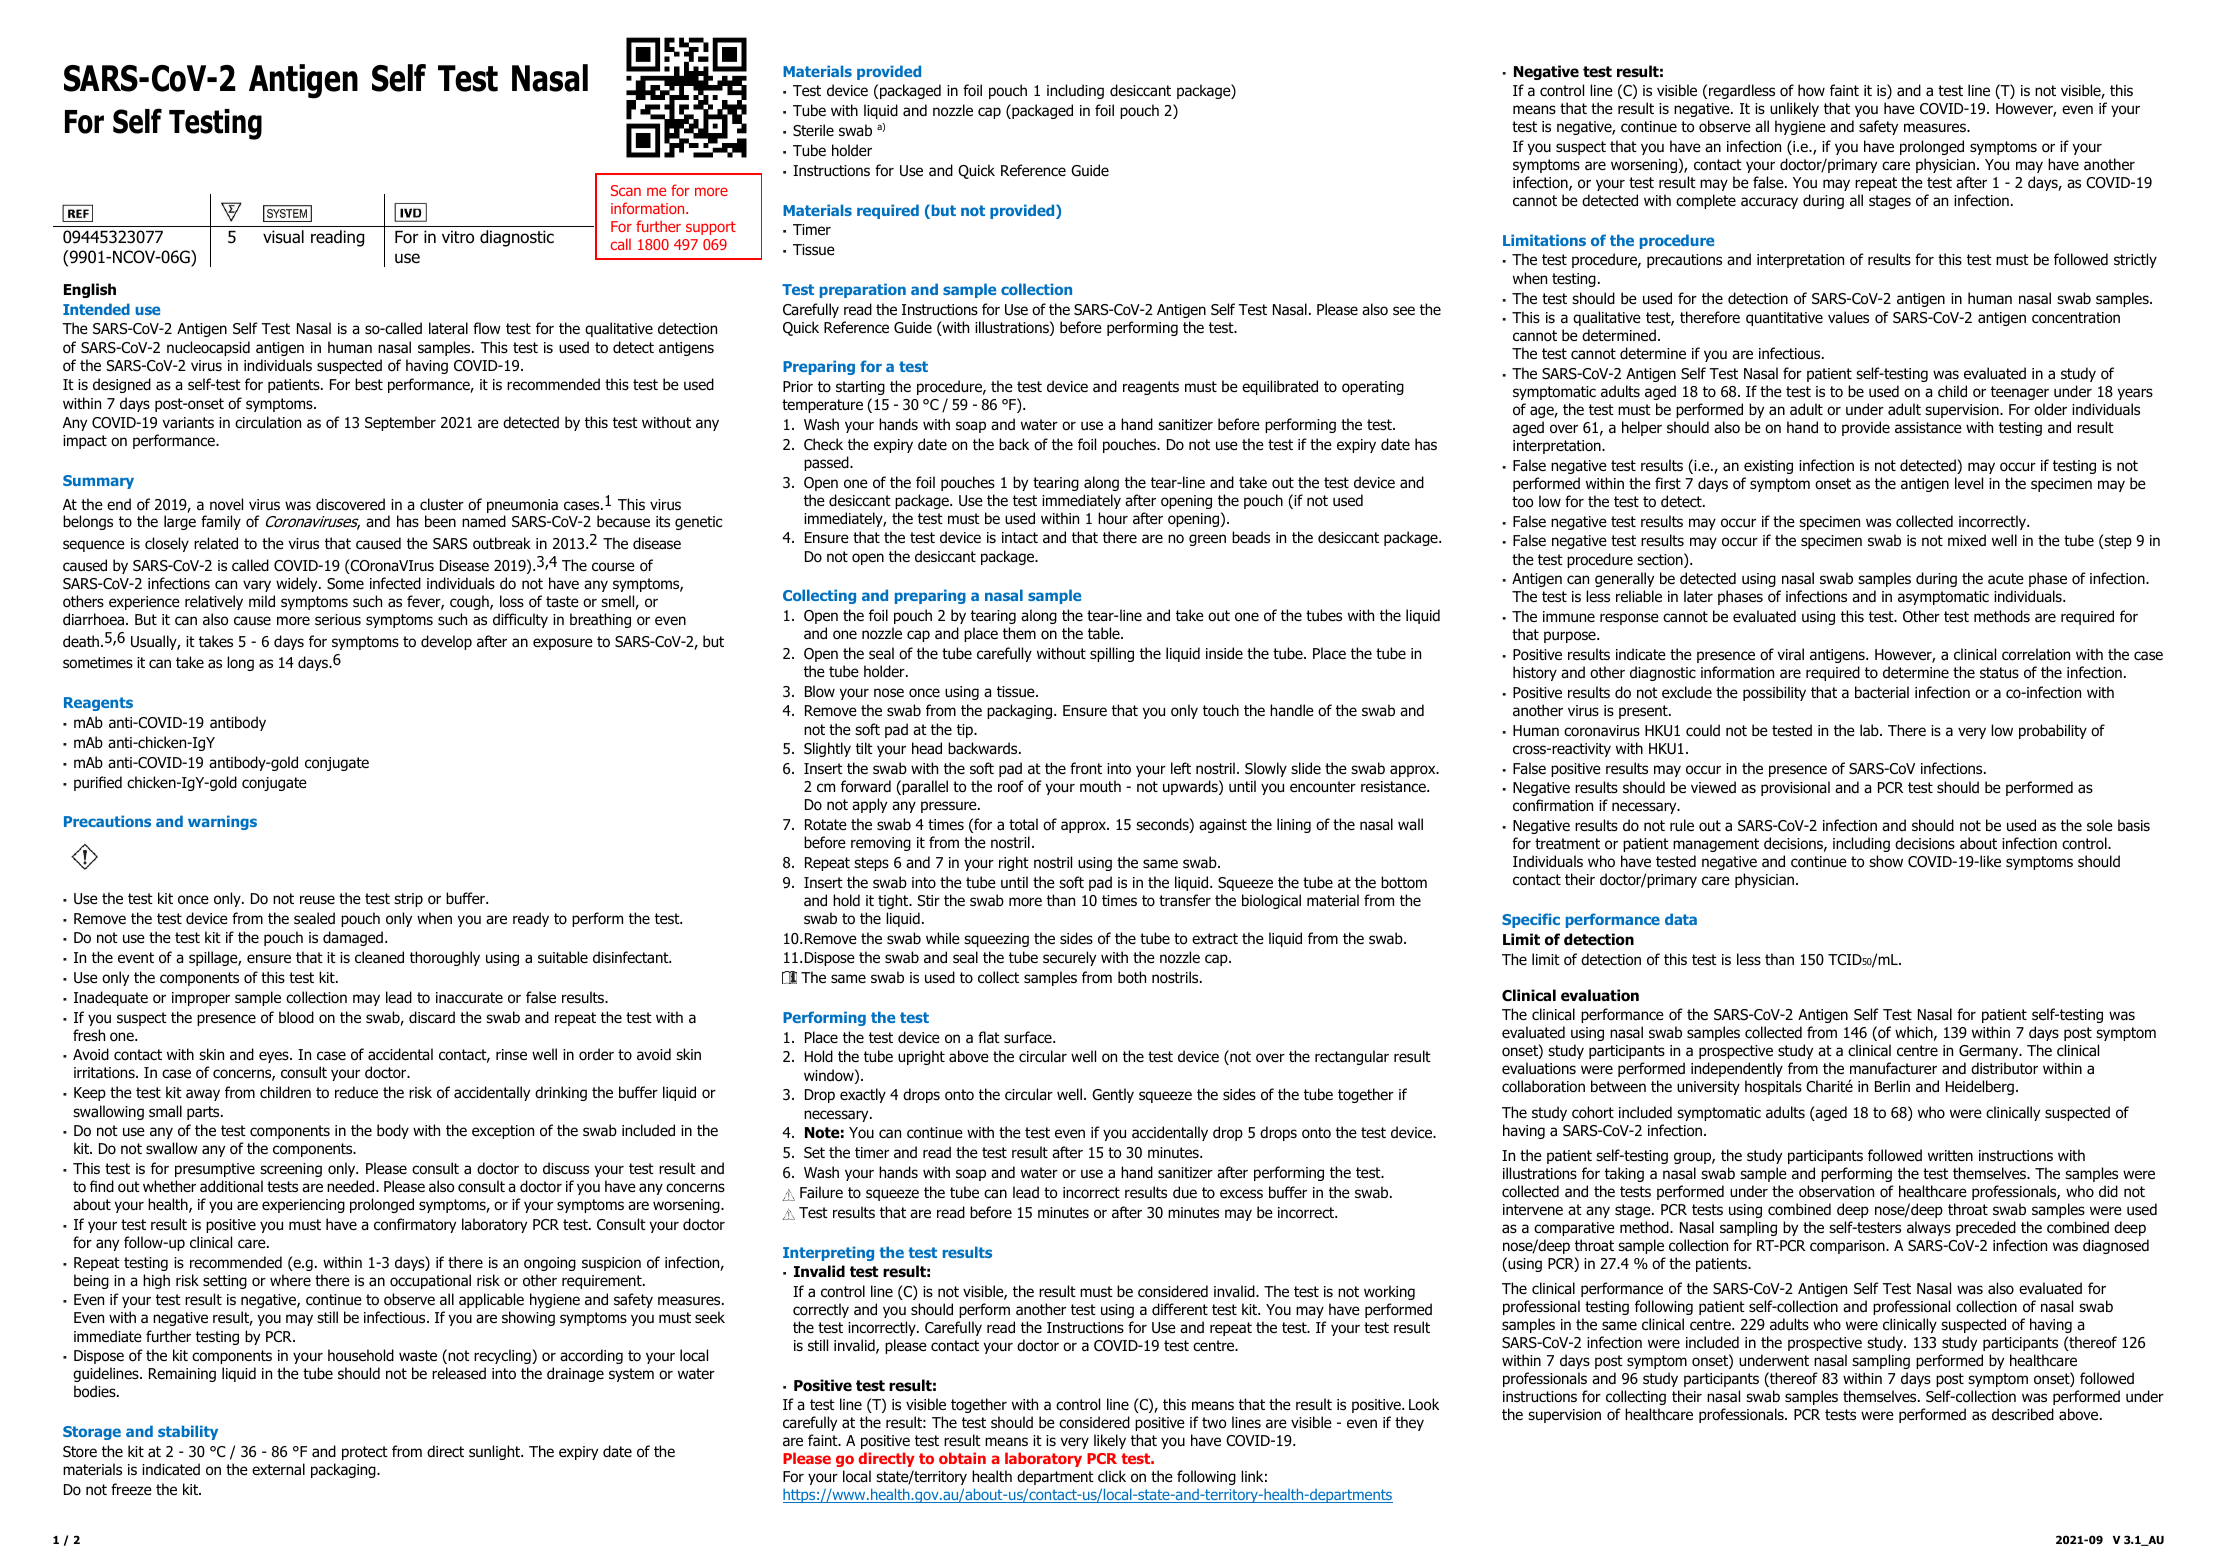 The width and height of the screenshot is (2217, 1568). I want to click on Sterile, so click(813, 130).
